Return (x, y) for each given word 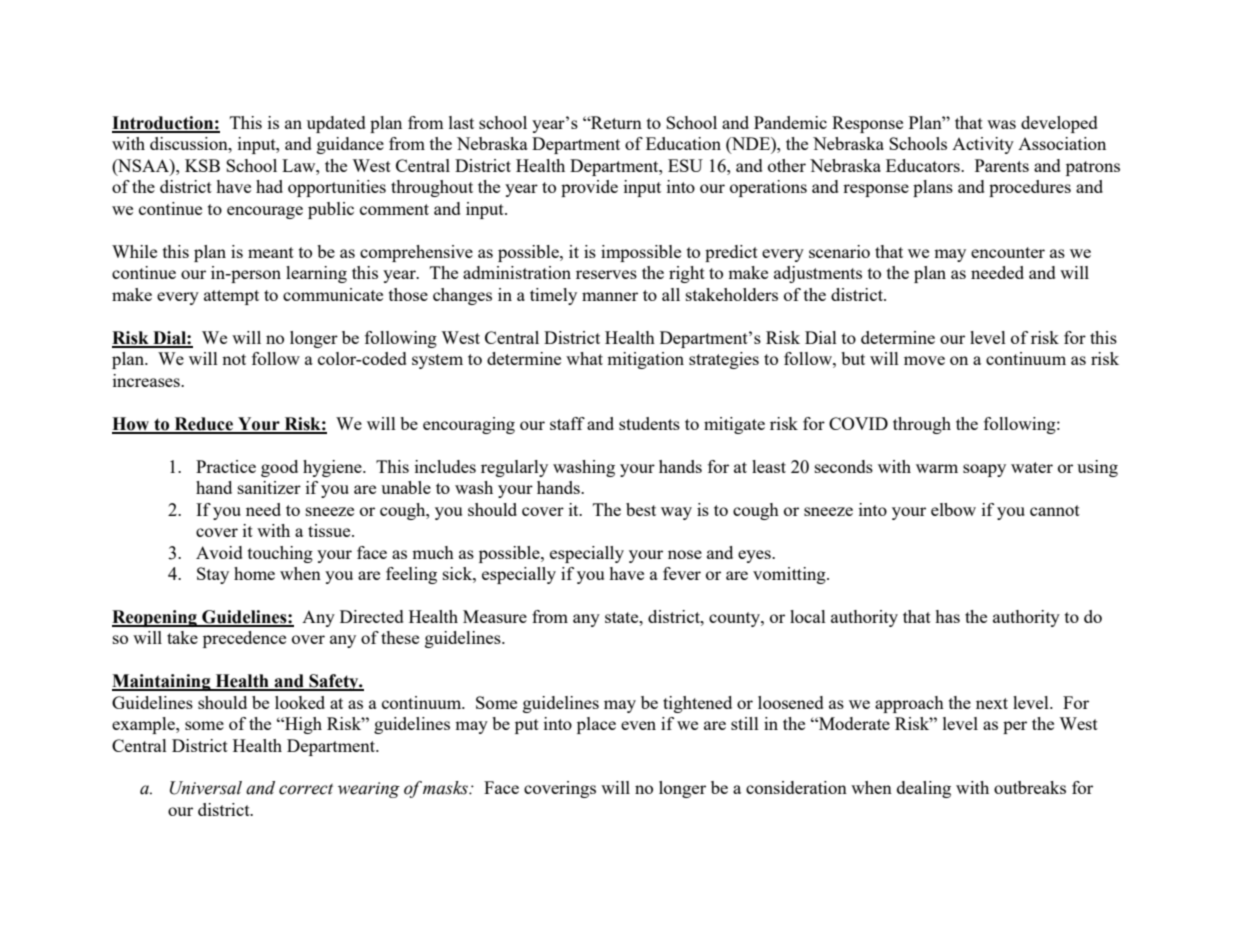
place (596, 725)
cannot (1055, 510)
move (924, 360)
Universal (206, 788)
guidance (350, 145)
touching (280, 554)
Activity (983, 145)
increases (147, 380)
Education (683, 143)
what (584, 358)
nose (685, 554)
